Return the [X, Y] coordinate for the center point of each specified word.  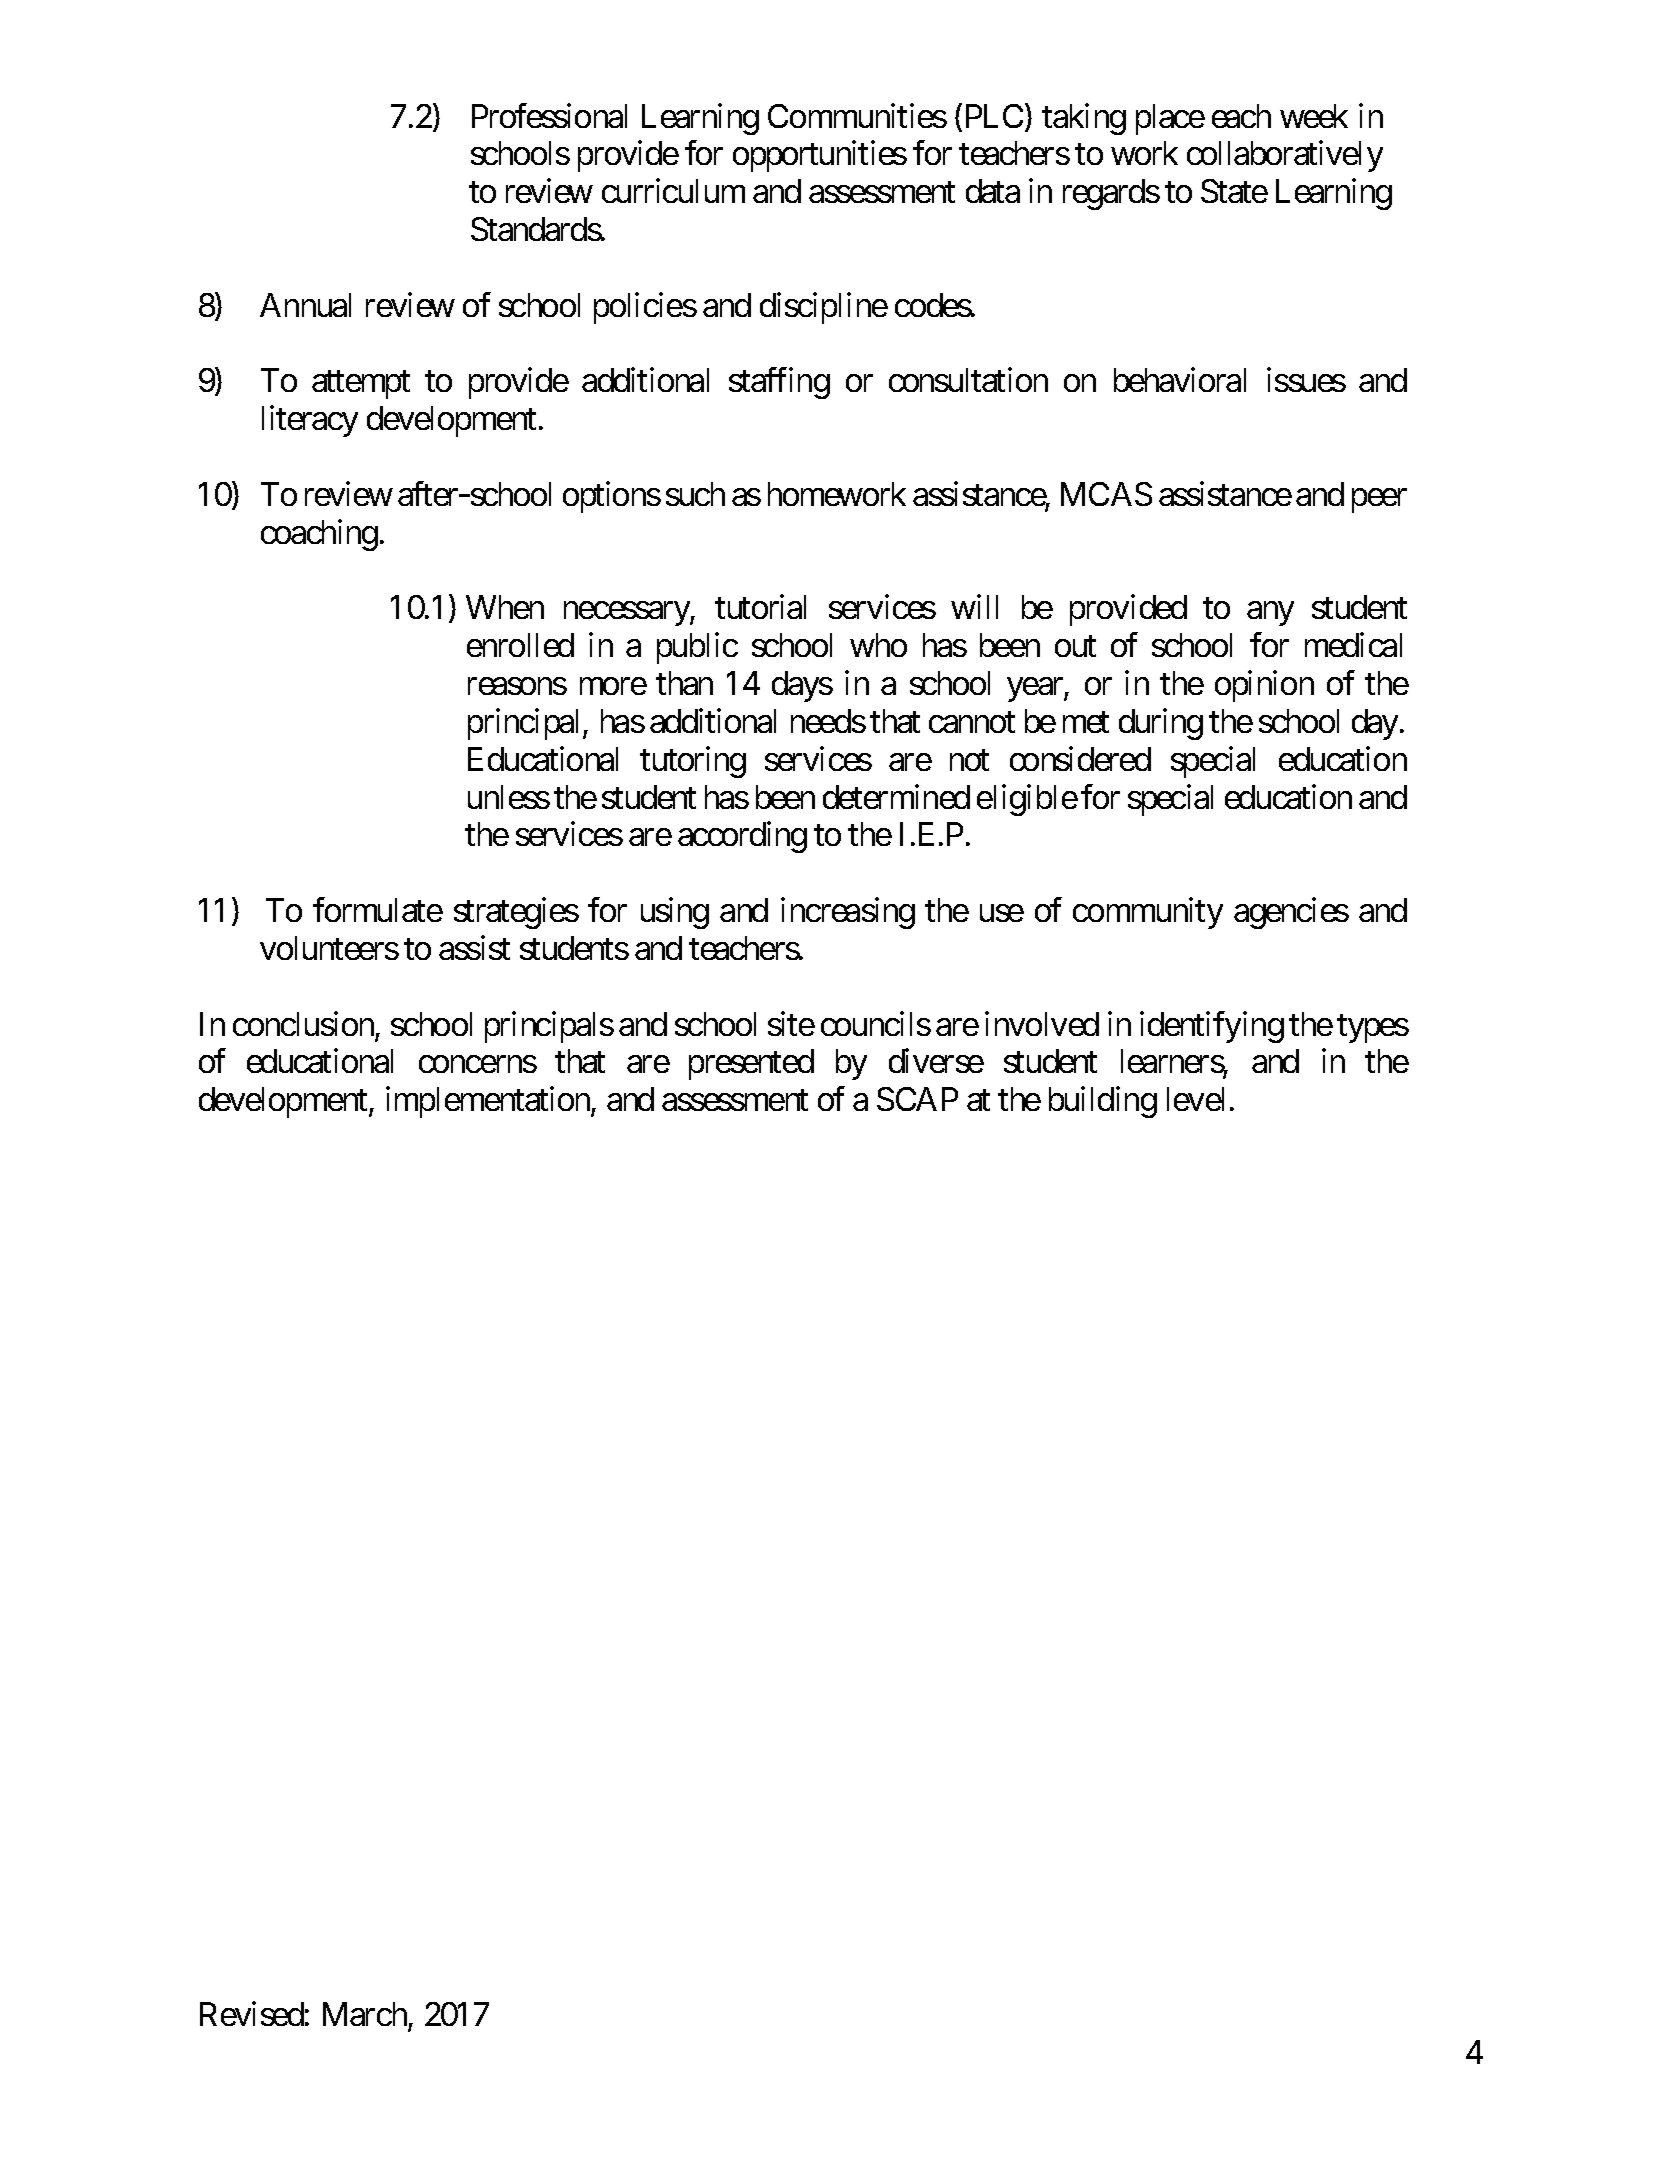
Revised [252, 2013]
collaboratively [1285, 156]
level [1195, 1099]
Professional [549, 115]
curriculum [673, 191]
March [365, 2014]
